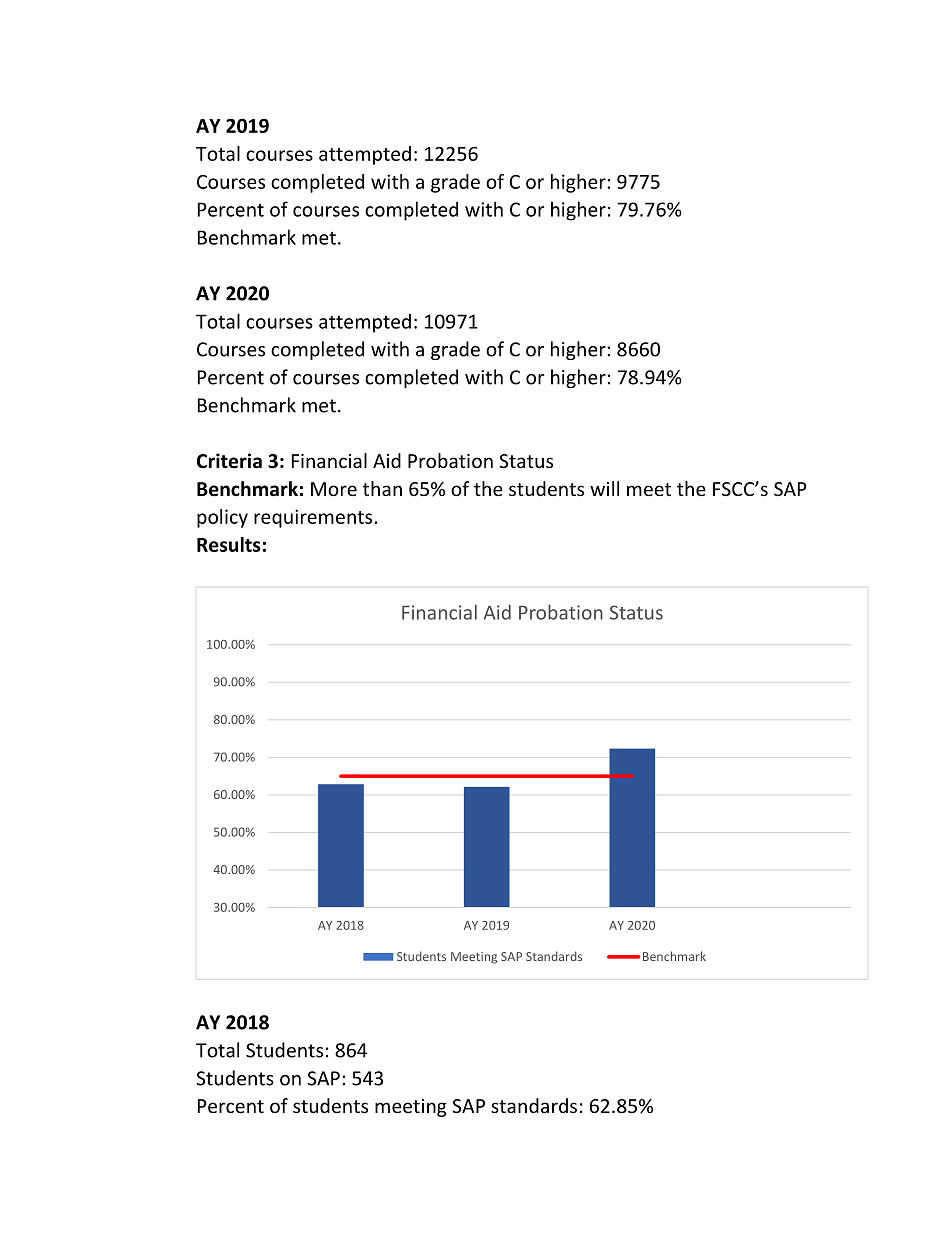 The height and width of the screenshot is (1233, 952). Describe the element at coordinates (222, 518) in the screenshot. I see `policy` at that location.
